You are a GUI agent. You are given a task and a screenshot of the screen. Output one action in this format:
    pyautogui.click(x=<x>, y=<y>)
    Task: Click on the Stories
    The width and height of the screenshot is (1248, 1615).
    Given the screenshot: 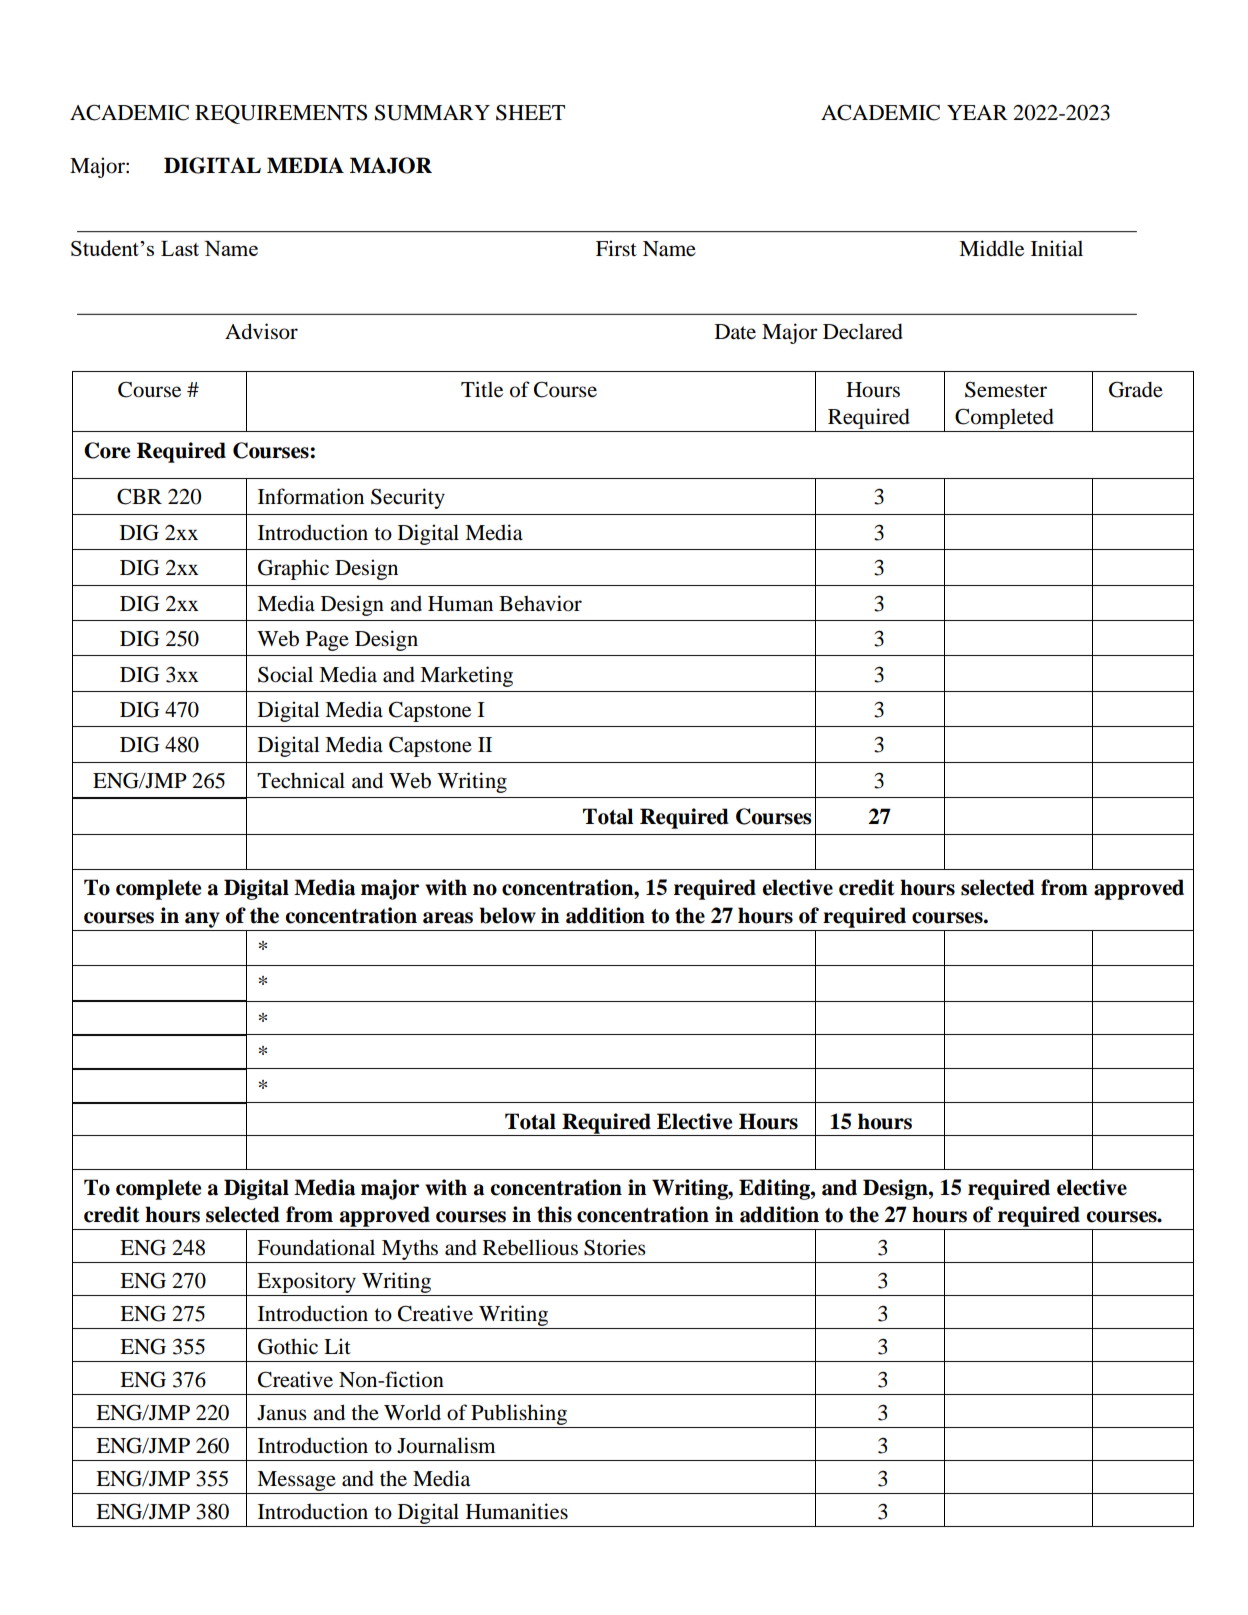 What is the action you would take?
    pyautogui.click(x=615, y=1247)
